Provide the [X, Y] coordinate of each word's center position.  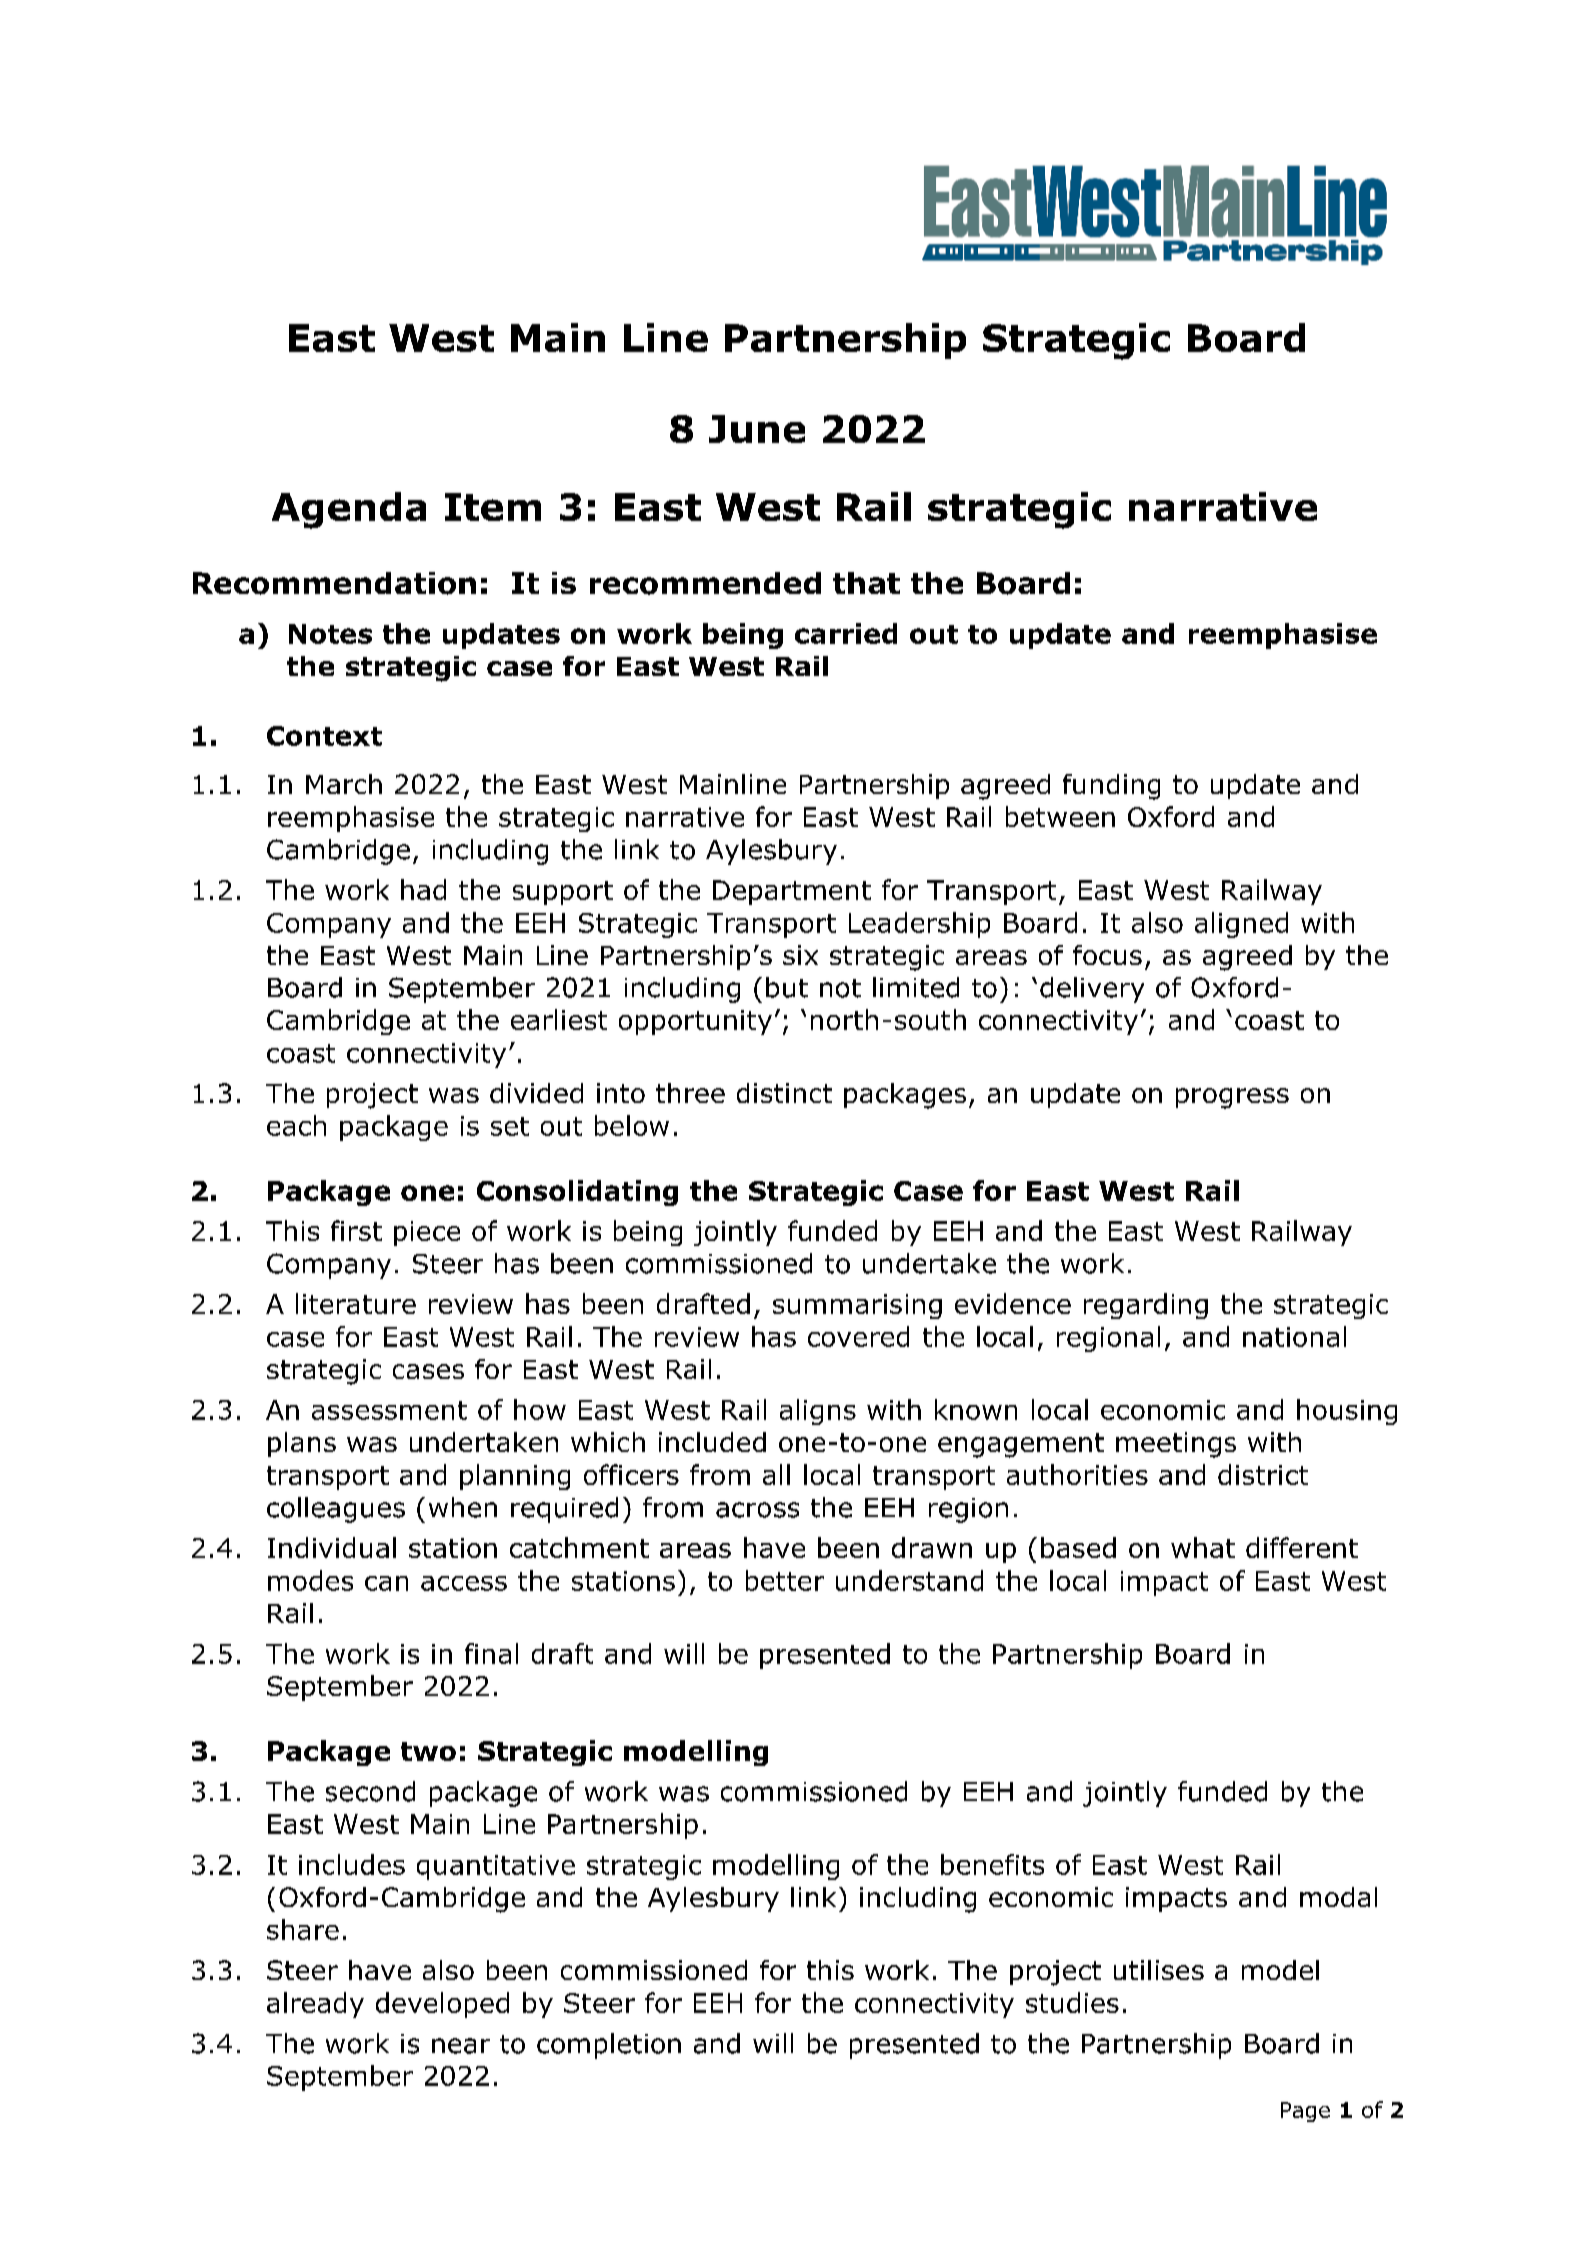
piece [427, 1233]
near [461, 2046]
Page [1305, 2112]
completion [609, 2046]
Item [493, 507]
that [866, 583]
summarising [857, 1306]
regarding [1146, 1306]
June [757, 429]
